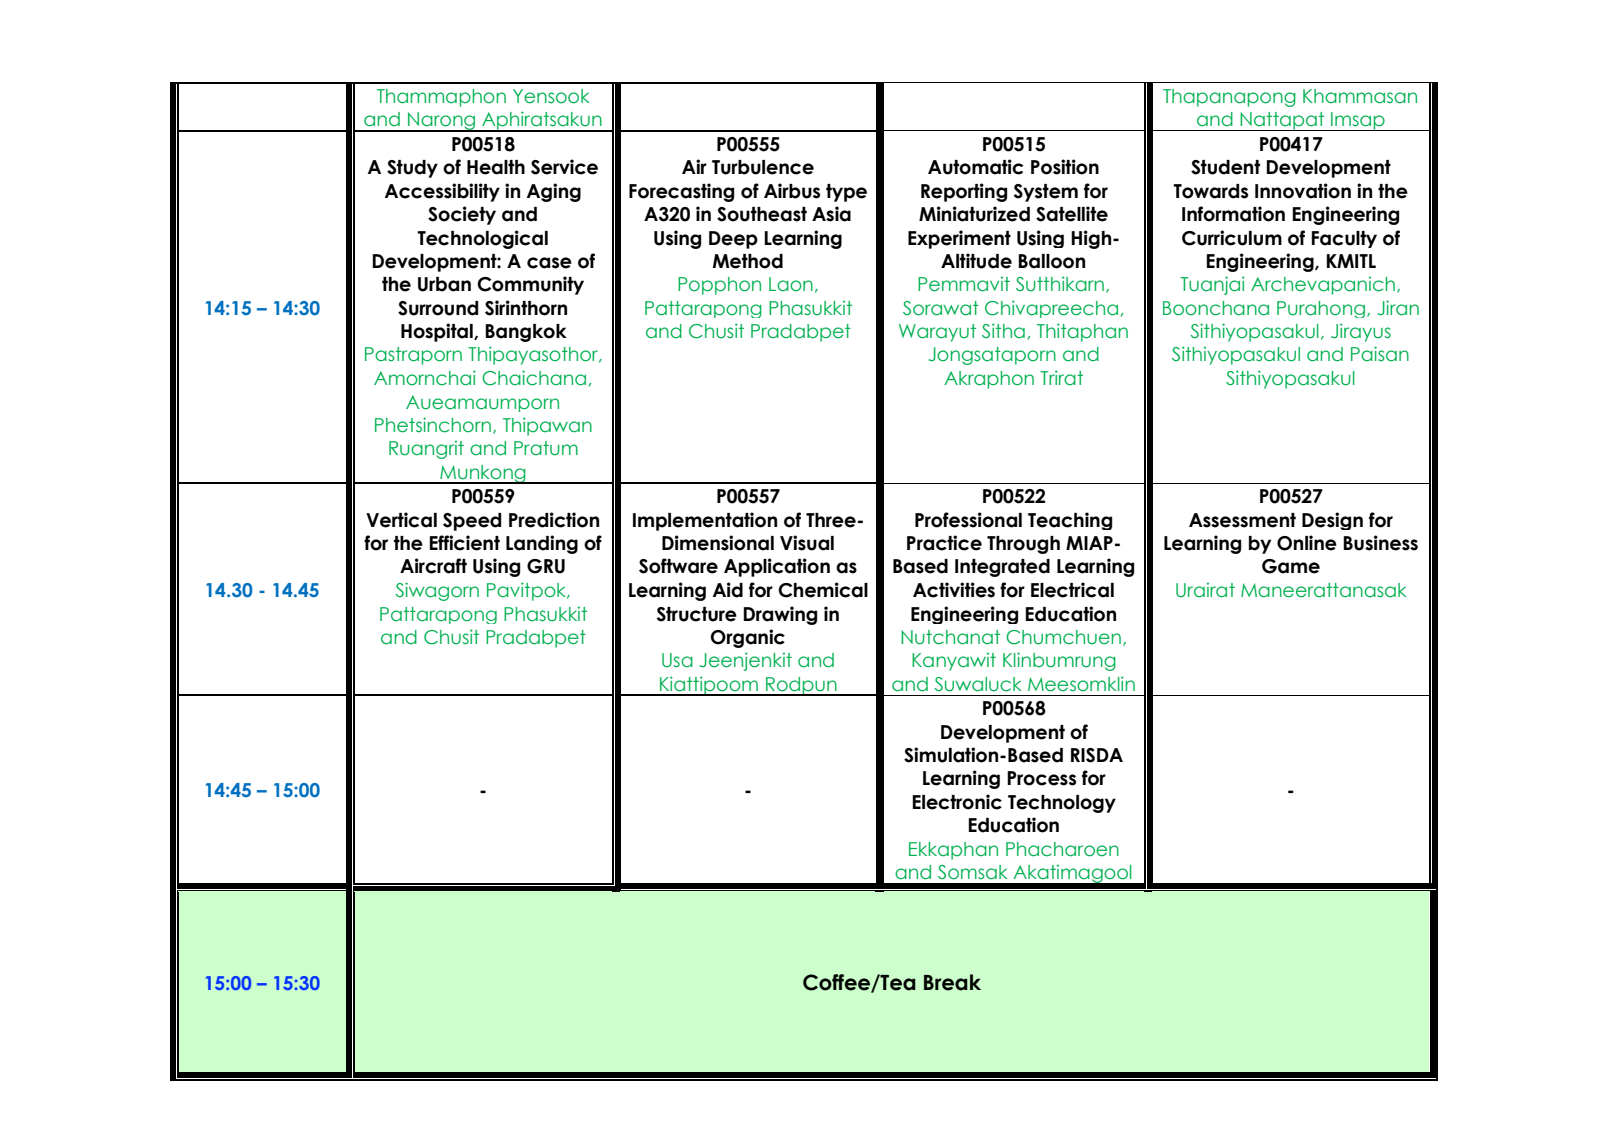 Image resolution: width=1606 pixels, height=1136 pixels. Describe the element at coordinates (554, 520) in the screenshot. I see `Prediction` at that location.
